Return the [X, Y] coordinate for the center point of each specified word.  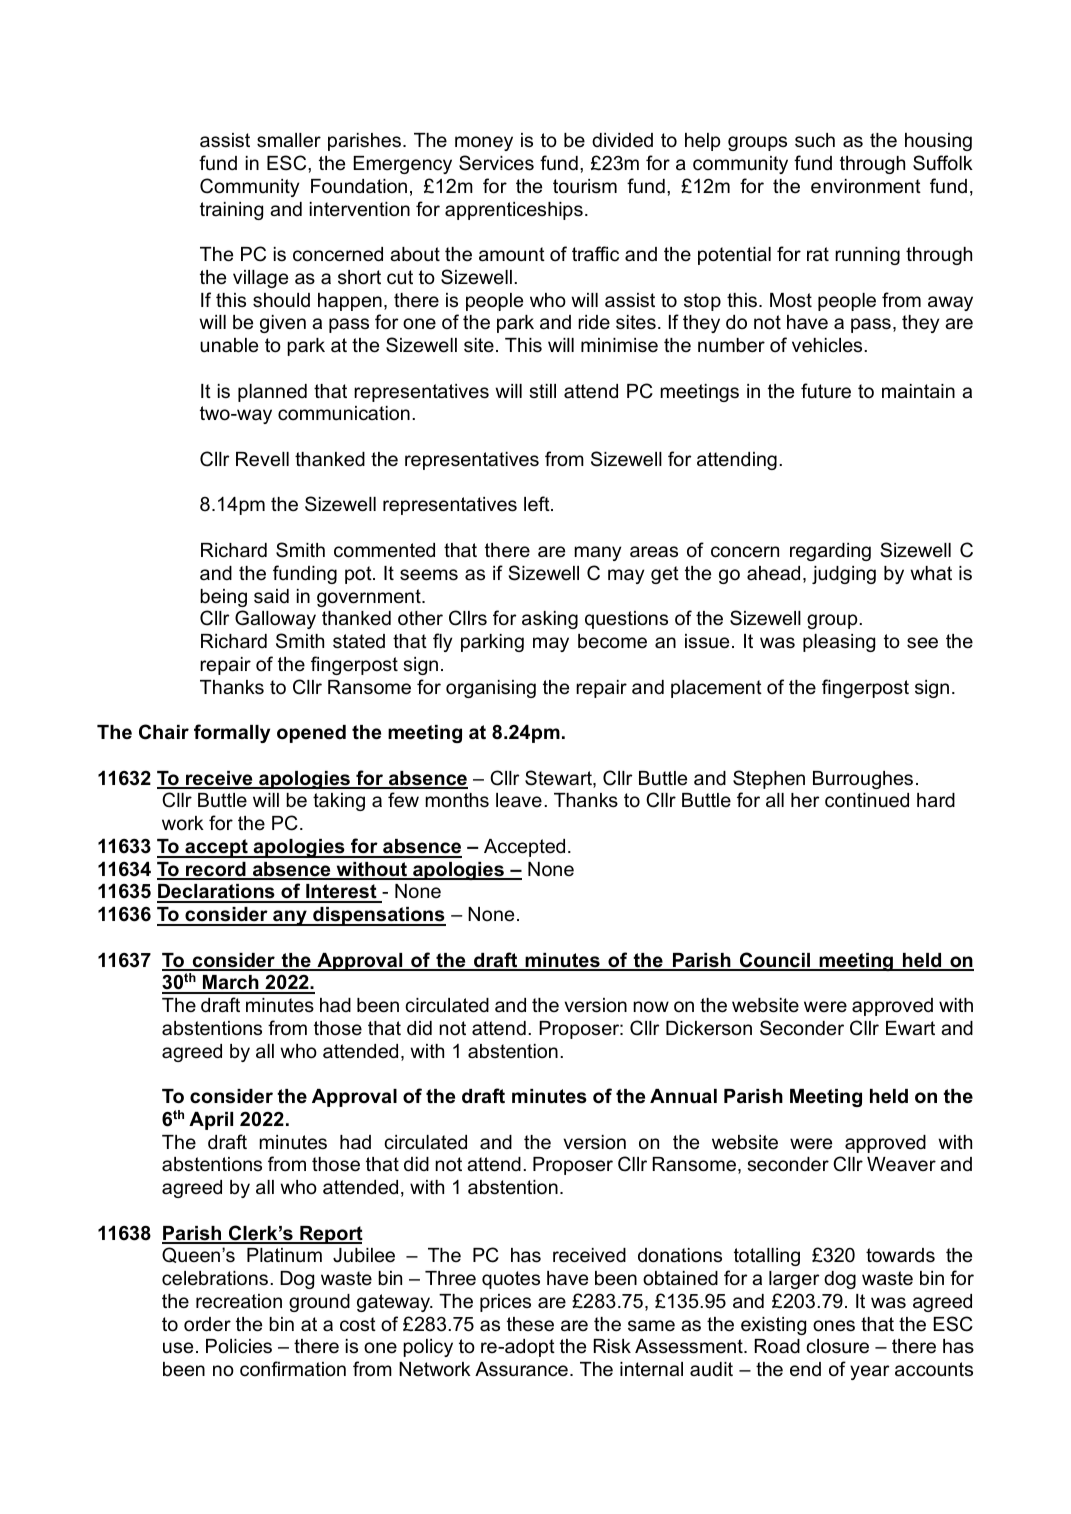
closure [837, 1346]
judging [844, 575]
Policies [239, 1346]
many [597, 553]
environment [866, 186]
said [271, 596]
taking [339, 802]
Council [775, 961]
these [530, 1324]
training [231, 211]
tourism [585, 186]
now [651, 1007]
